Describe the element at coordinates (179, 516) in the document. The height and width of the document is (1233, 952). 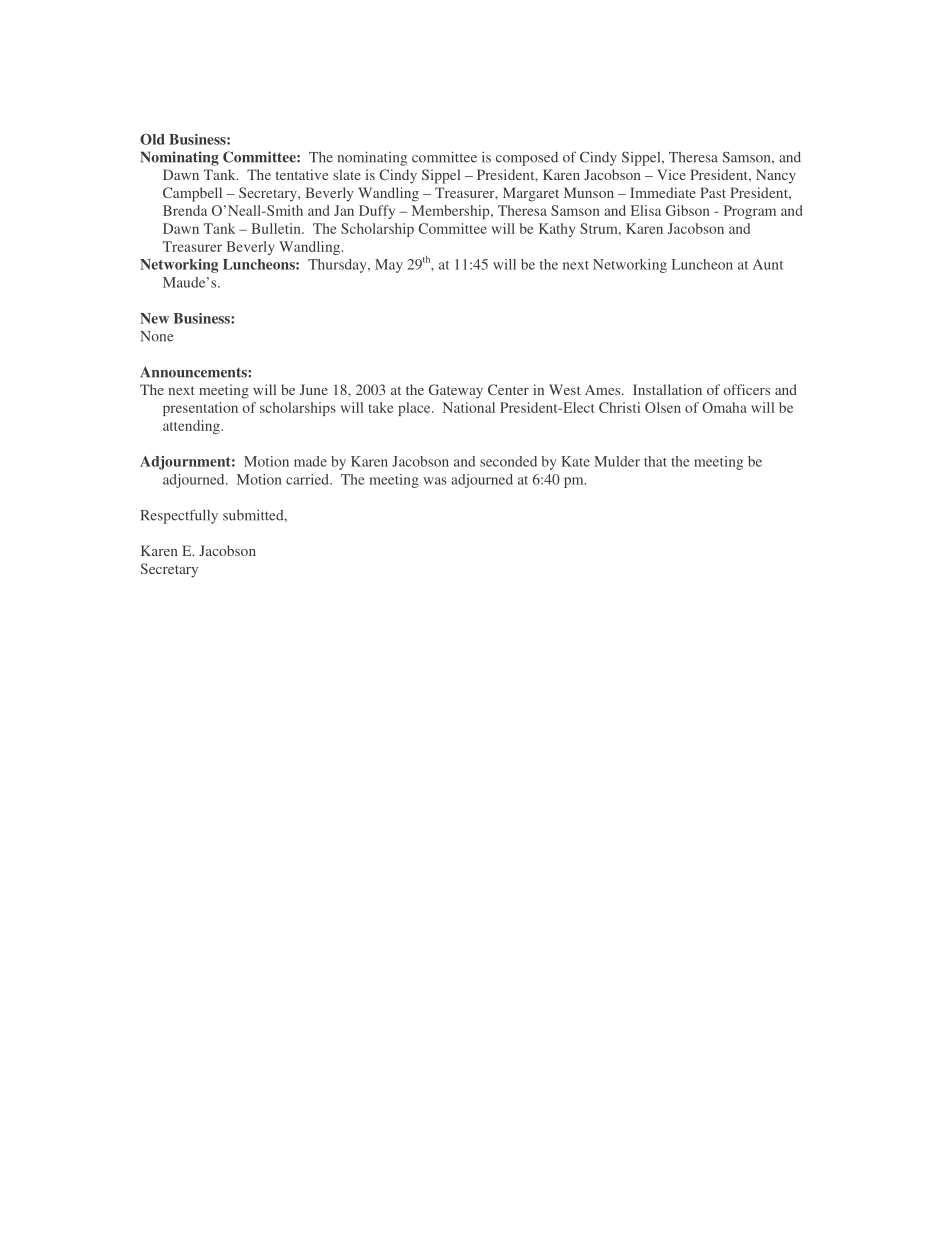
I see `Respectfully` at that location.
